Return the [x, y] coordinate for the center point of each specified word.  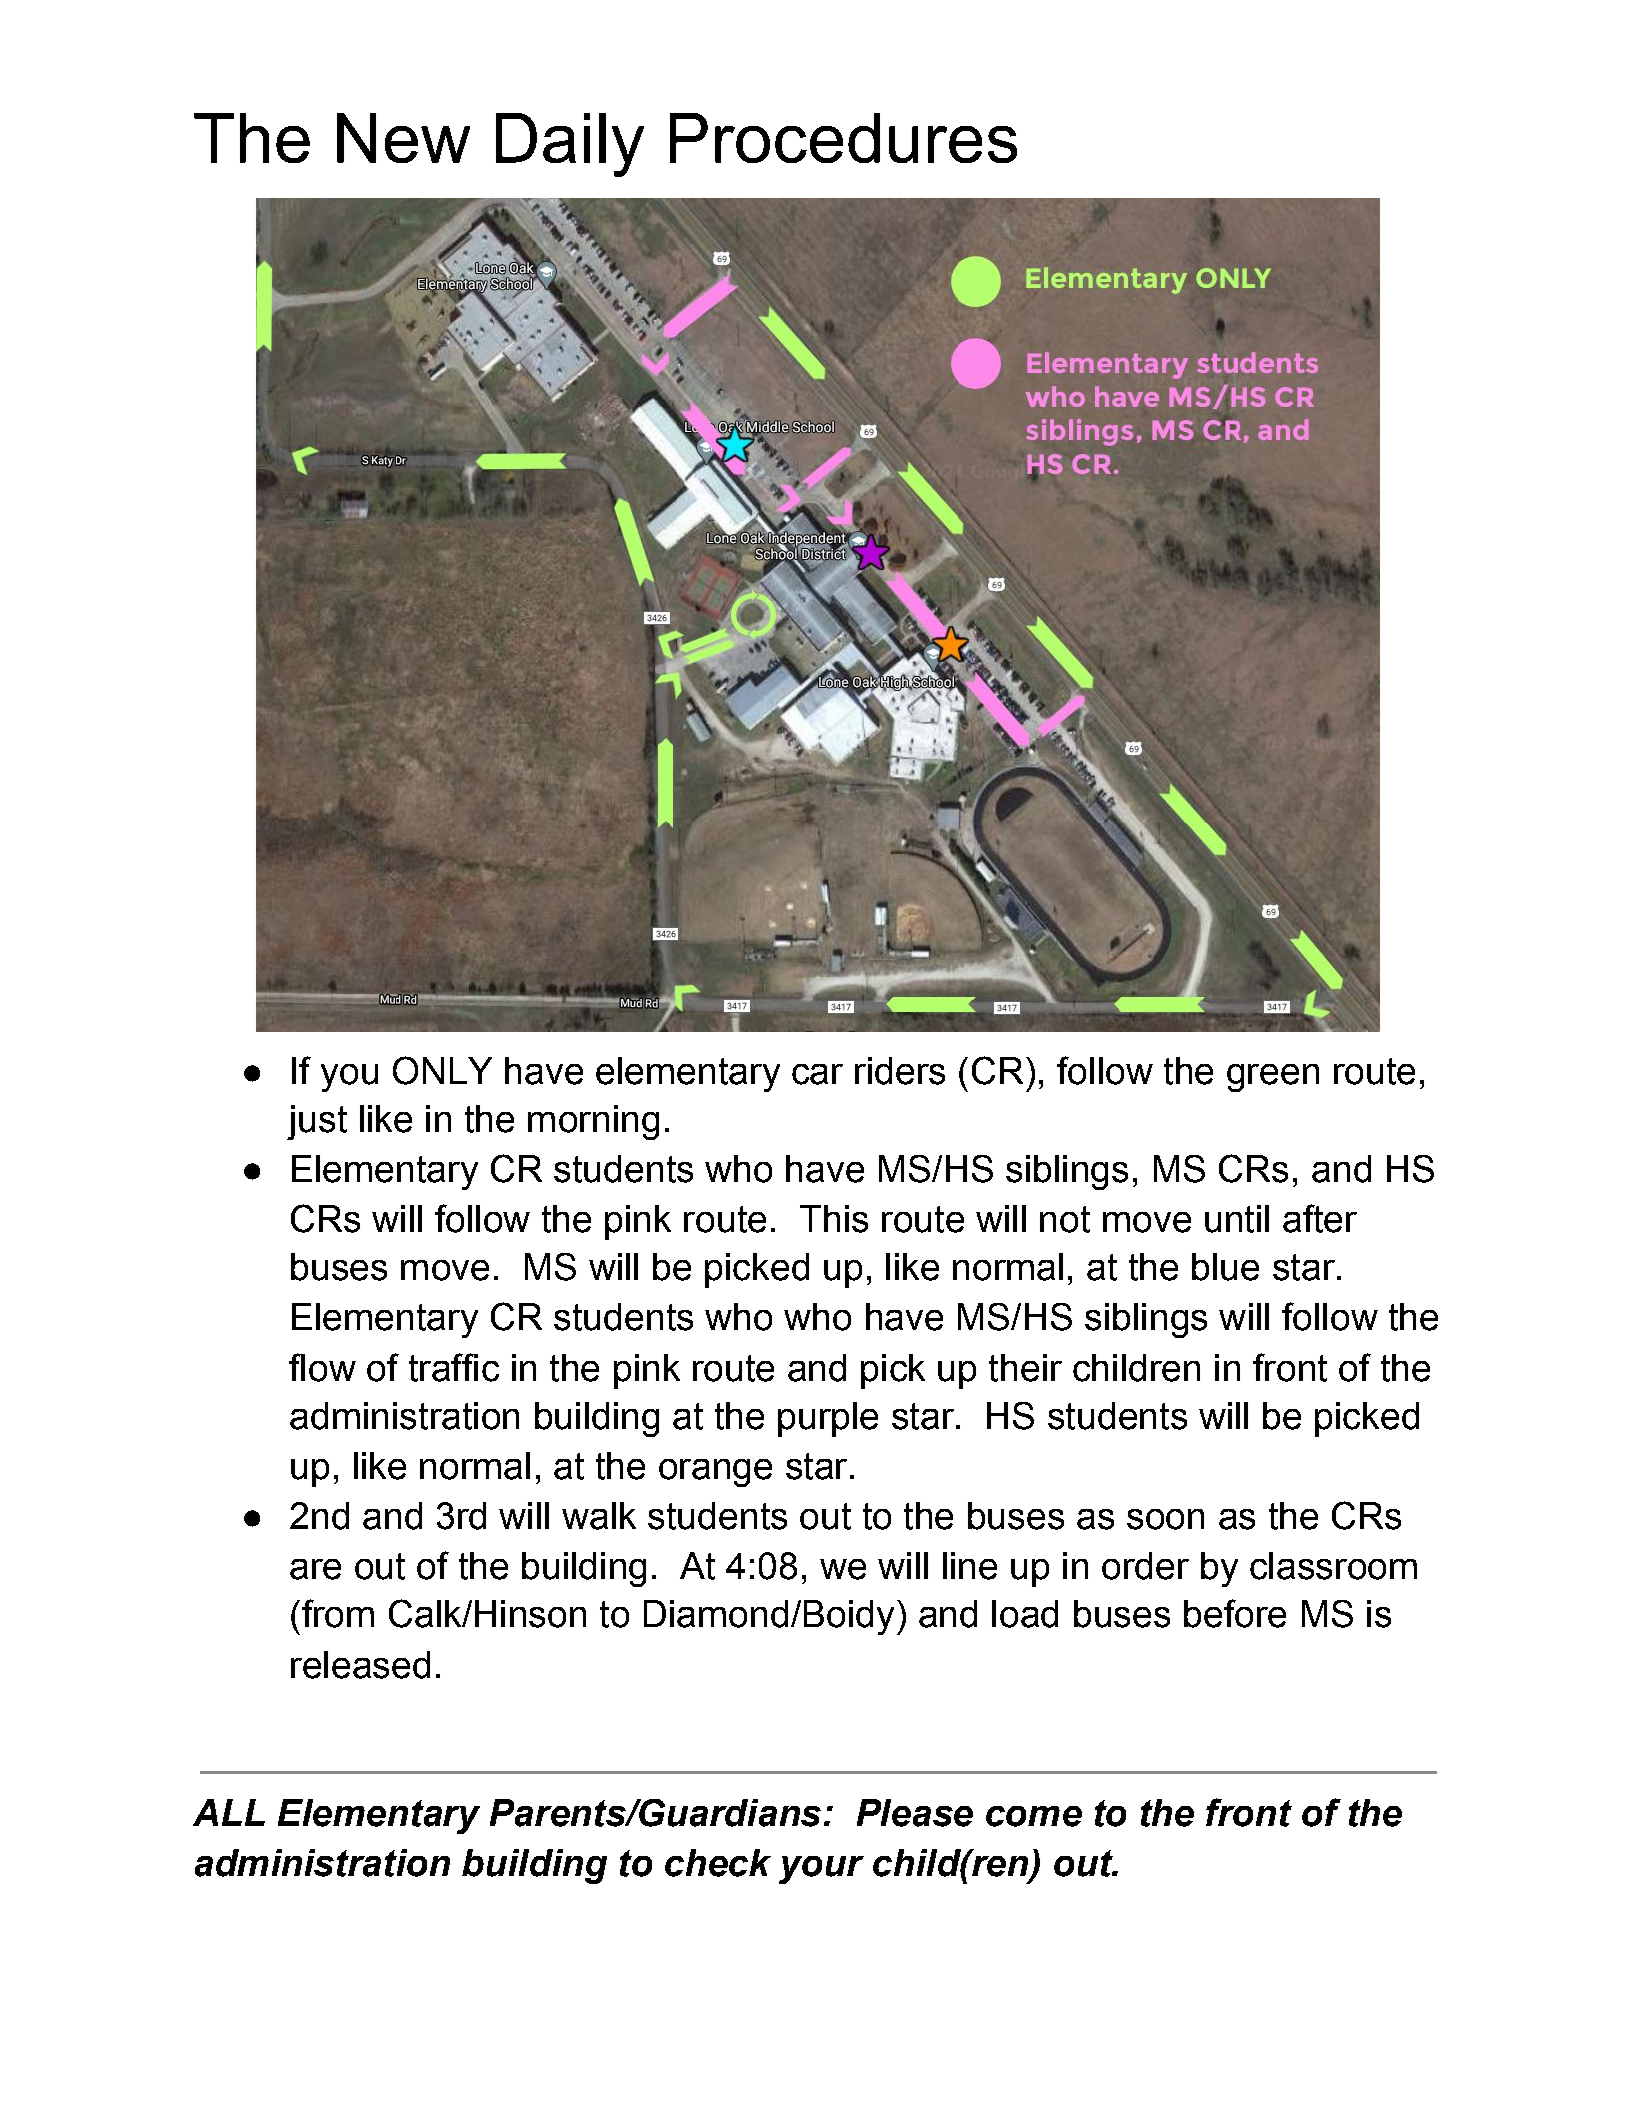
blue [1225, 1267]
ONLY [442, 1070]
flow [322, 1367]
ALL [229, 1812]
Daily [570, 145]
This [834, 1219]
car [817, 1074]
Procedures [843, 138]
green [1273, 1078]
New [403, 138]
